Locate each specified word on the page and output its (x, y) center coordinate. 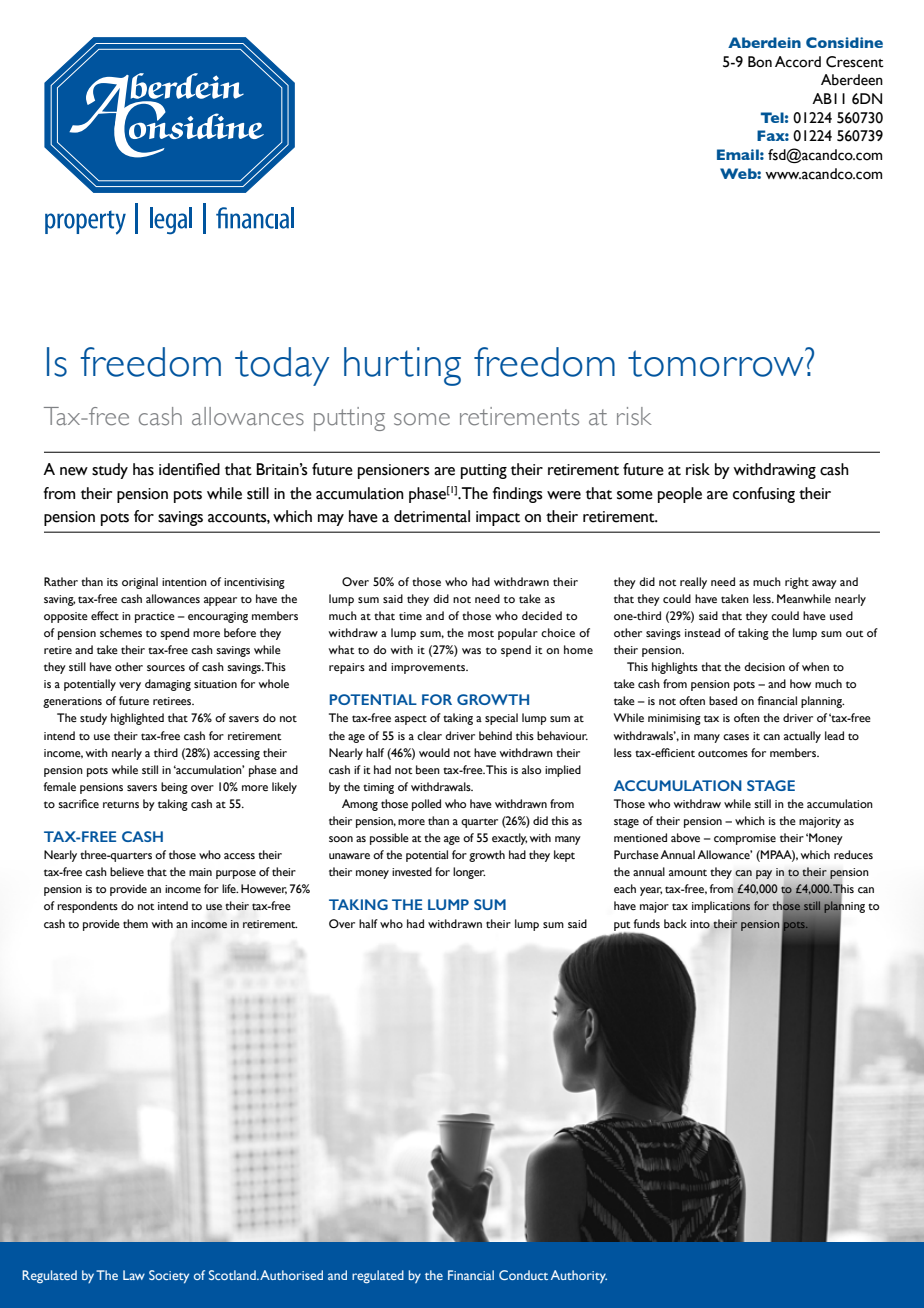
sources (166, 668)
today (282, 366)
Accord (798, 62)
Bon (760, 62)
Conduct (523, 1275)
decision (764, 666)
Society (169, 1277)
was (471, 651)
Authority (579, 1276)
